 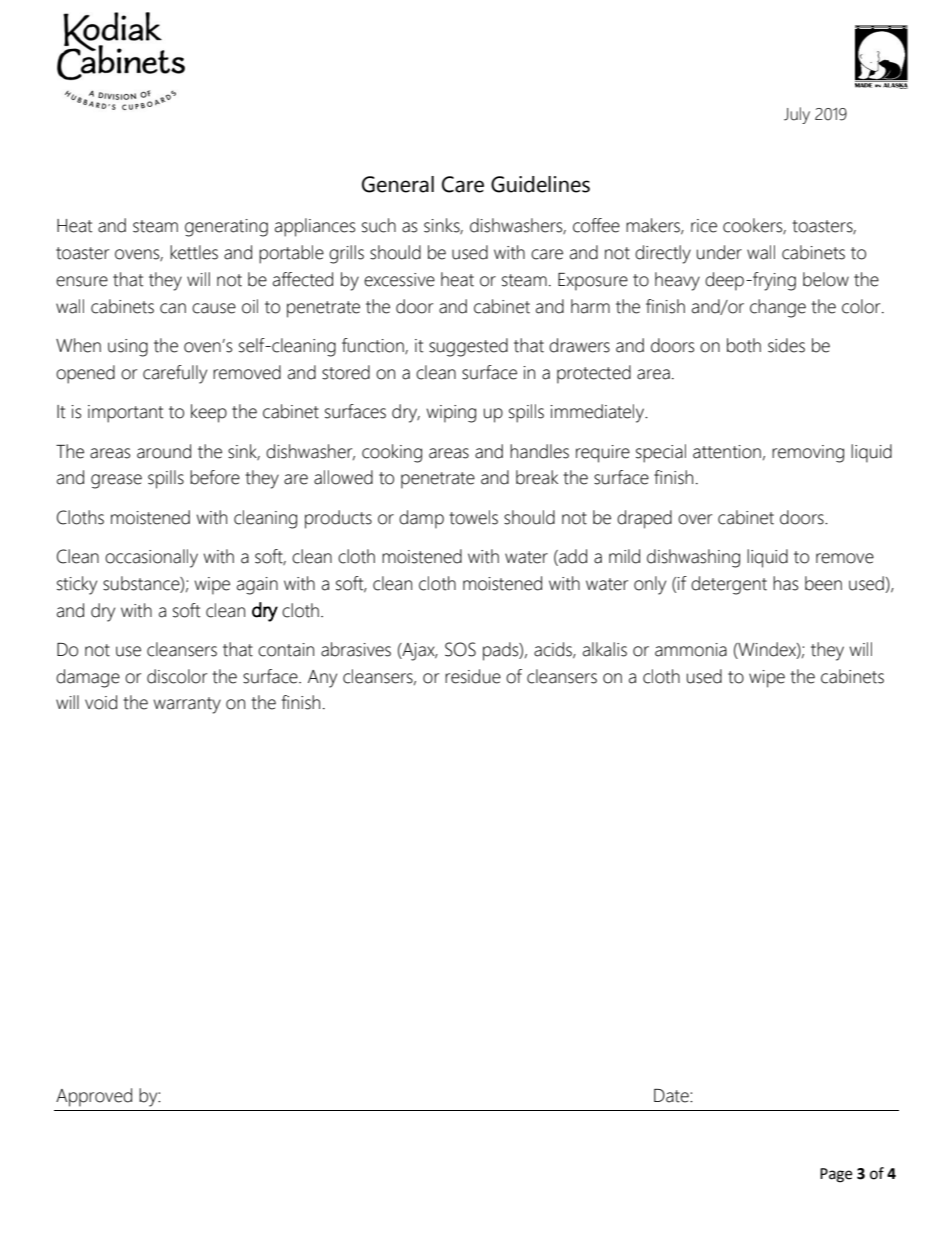 I want to click on void, so click(x=101, y=702).
